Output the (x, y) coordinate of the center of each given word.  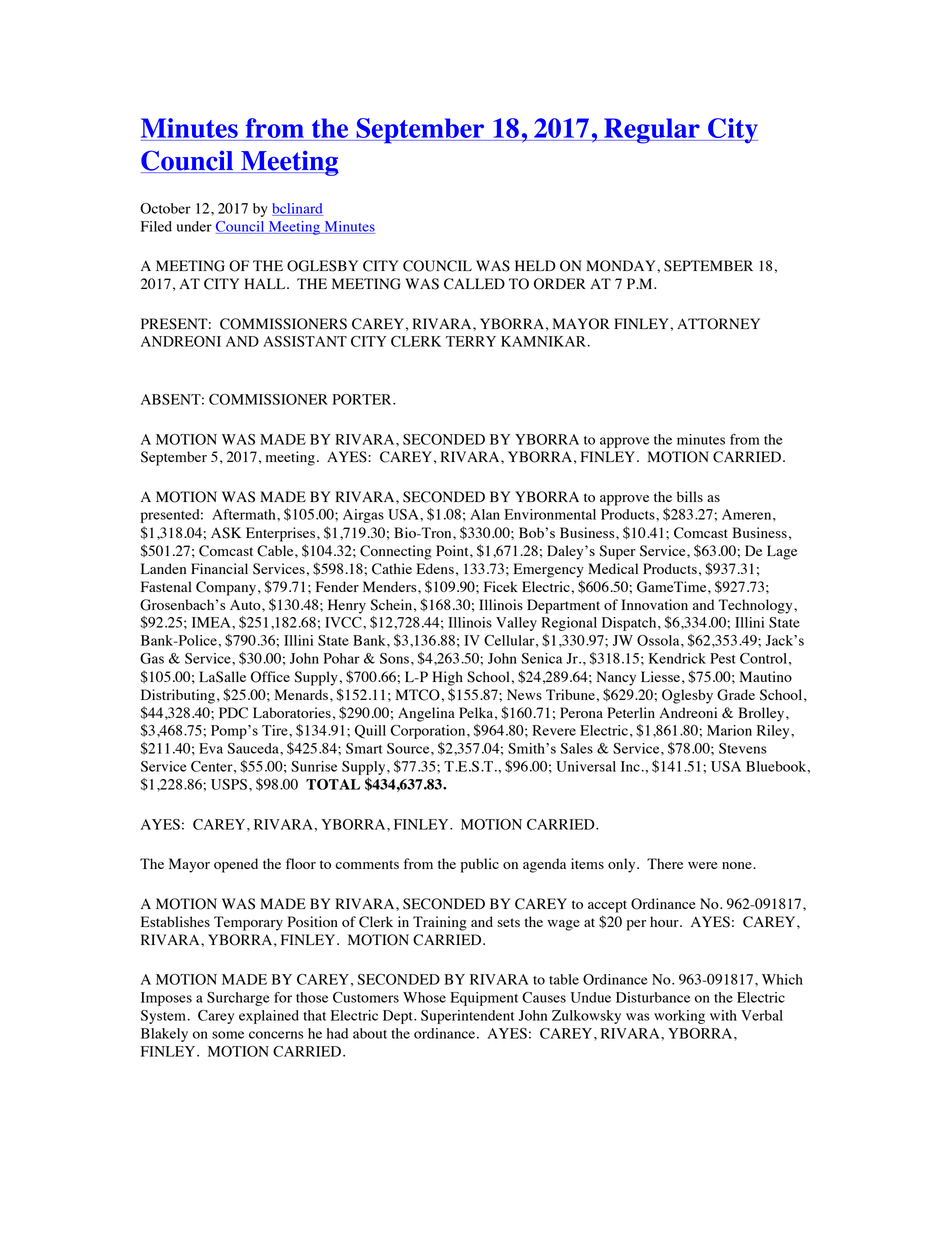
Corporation (429, 732)
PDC (233, 713)
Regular (652, 131)
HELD (535, 265)
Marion (729, 730)
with (723, 1015)
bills (690, 496)
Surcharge (238, 999)
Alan (485, 514)
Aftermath (245, 514)
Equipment (484, 999)
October (165, 208)
